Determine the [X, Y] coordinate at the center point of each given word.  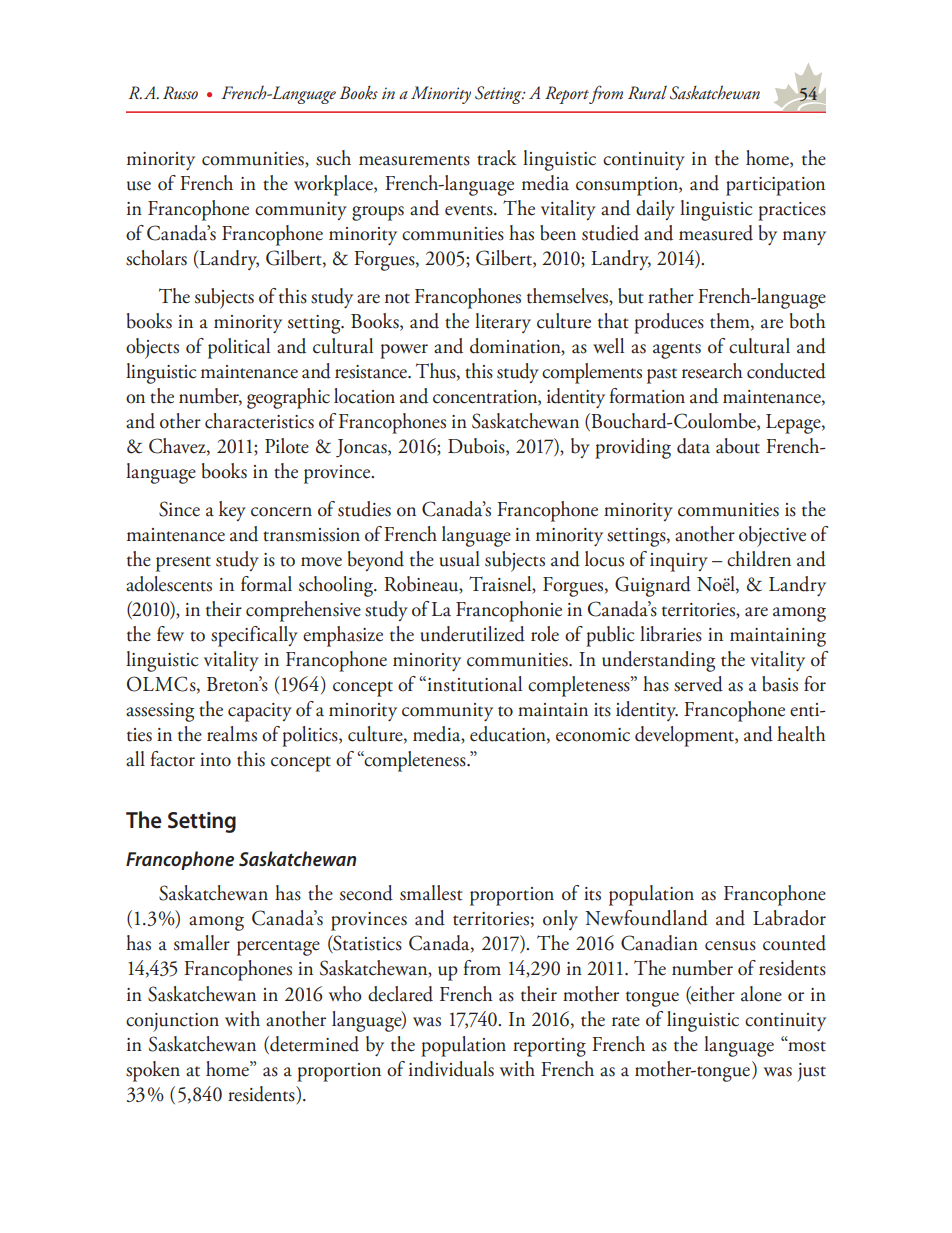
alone [761, 994]
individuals [451, 1069]
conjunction [172, 1022]
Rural [647, 92]
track [497, 158]
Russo [180, 93]
